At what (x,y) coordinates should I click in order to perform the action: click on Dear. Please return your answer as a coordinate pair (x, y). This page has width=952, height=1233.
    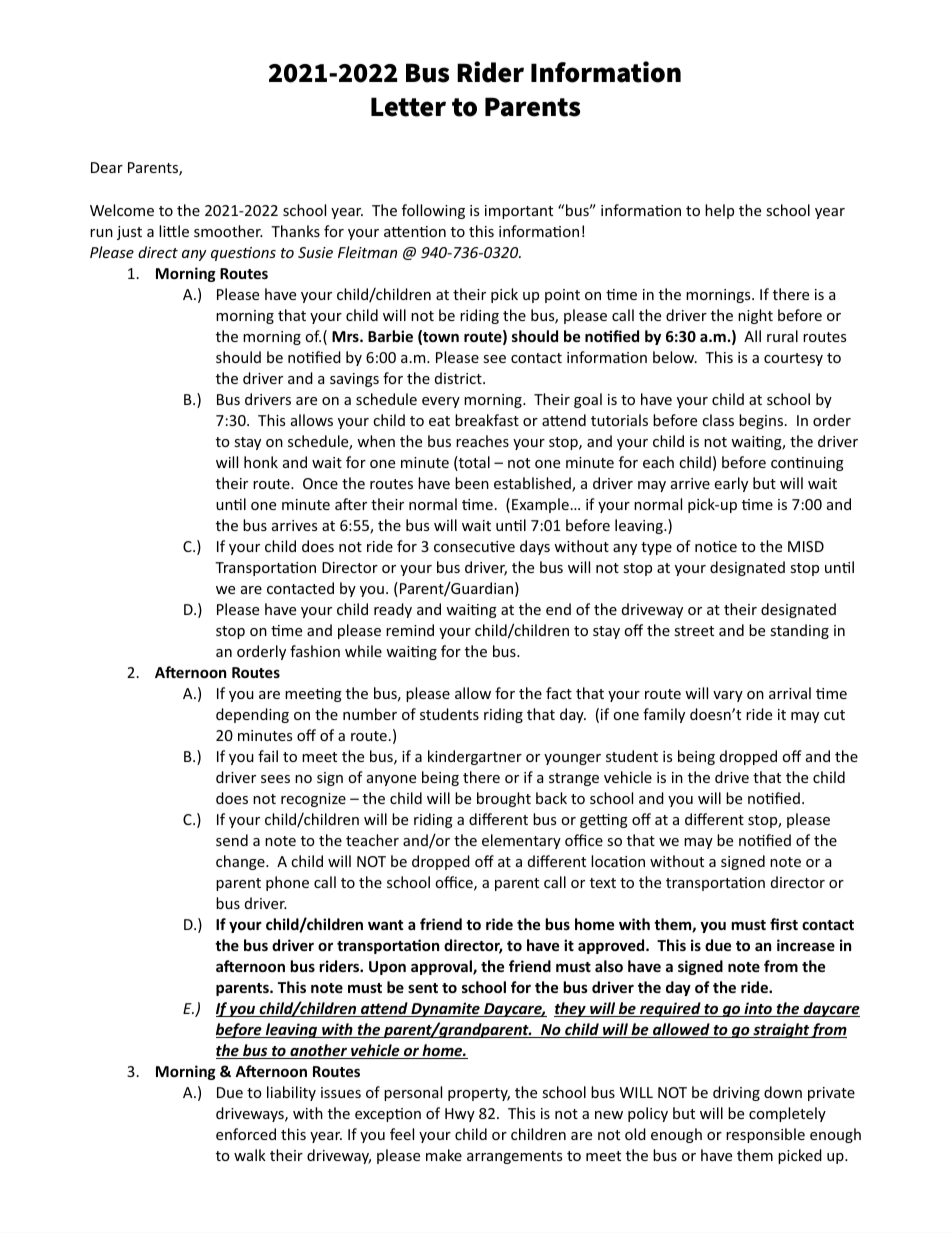
    Looking at the image, I should click on (107, 167).
